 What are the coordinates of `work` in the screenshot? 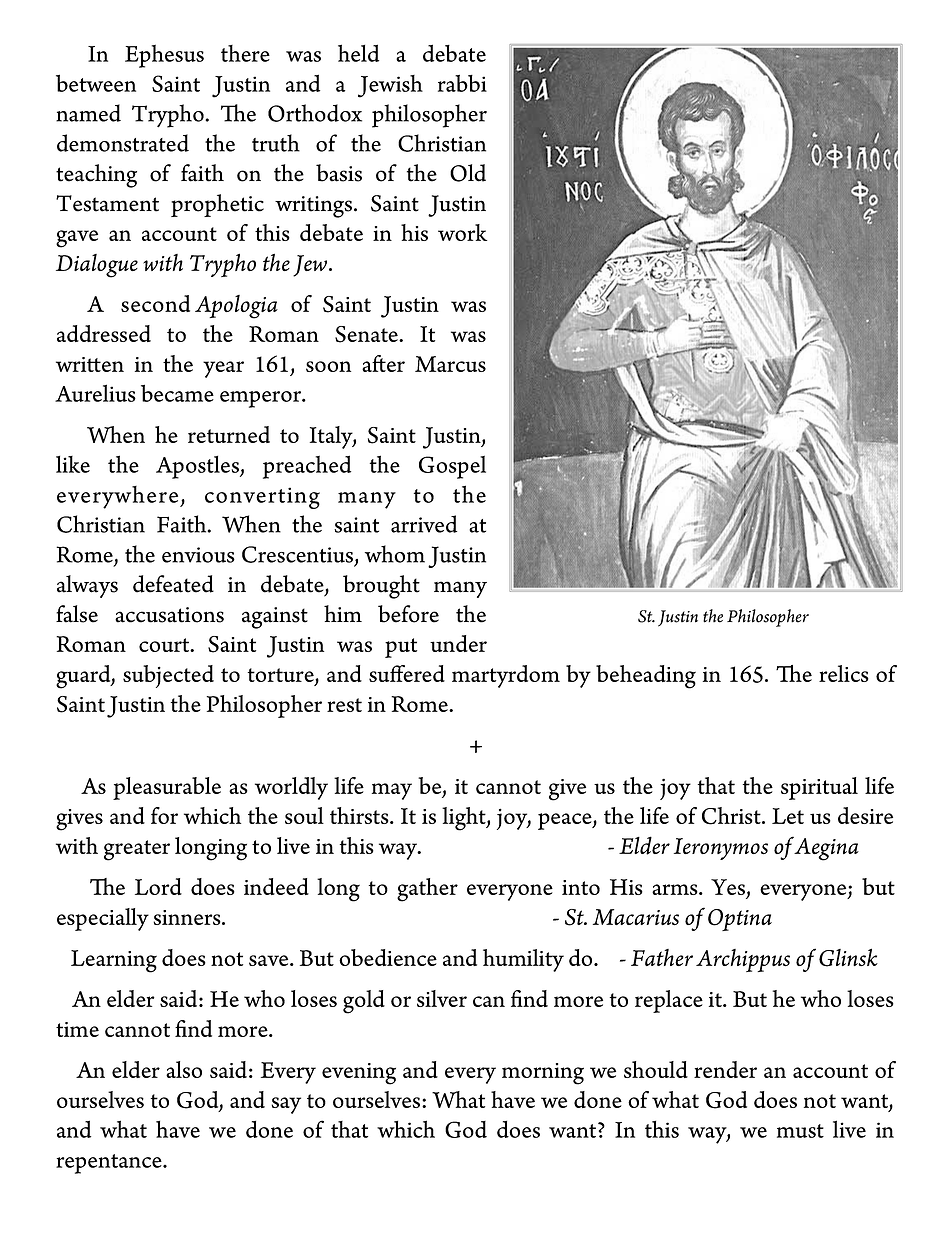 It's located at (462, 232).
